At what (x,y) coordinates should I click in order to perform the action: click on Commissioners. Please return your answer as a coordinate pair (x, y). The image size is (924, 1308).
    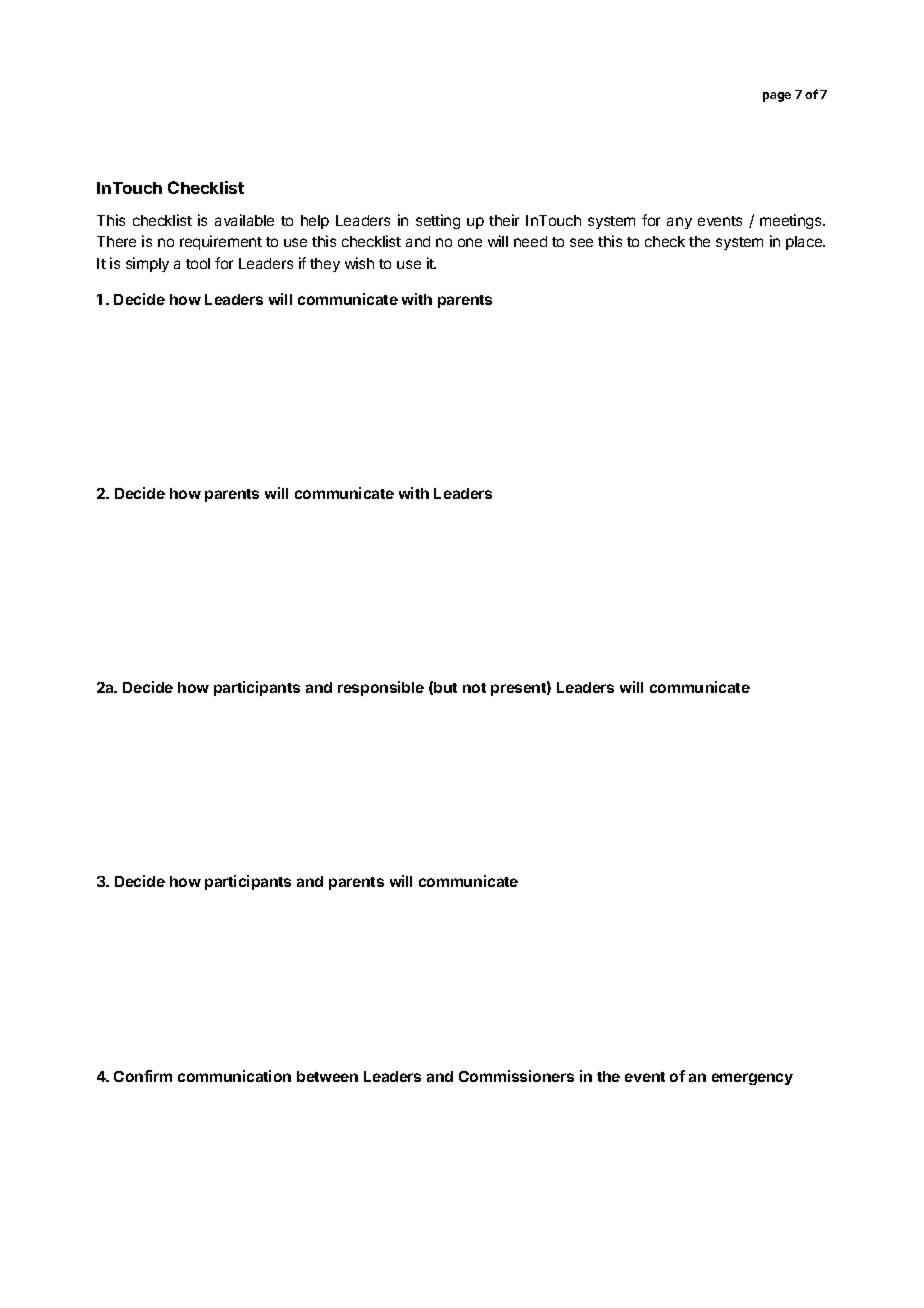
    Looking at the image, I should click on (516, 1076).
